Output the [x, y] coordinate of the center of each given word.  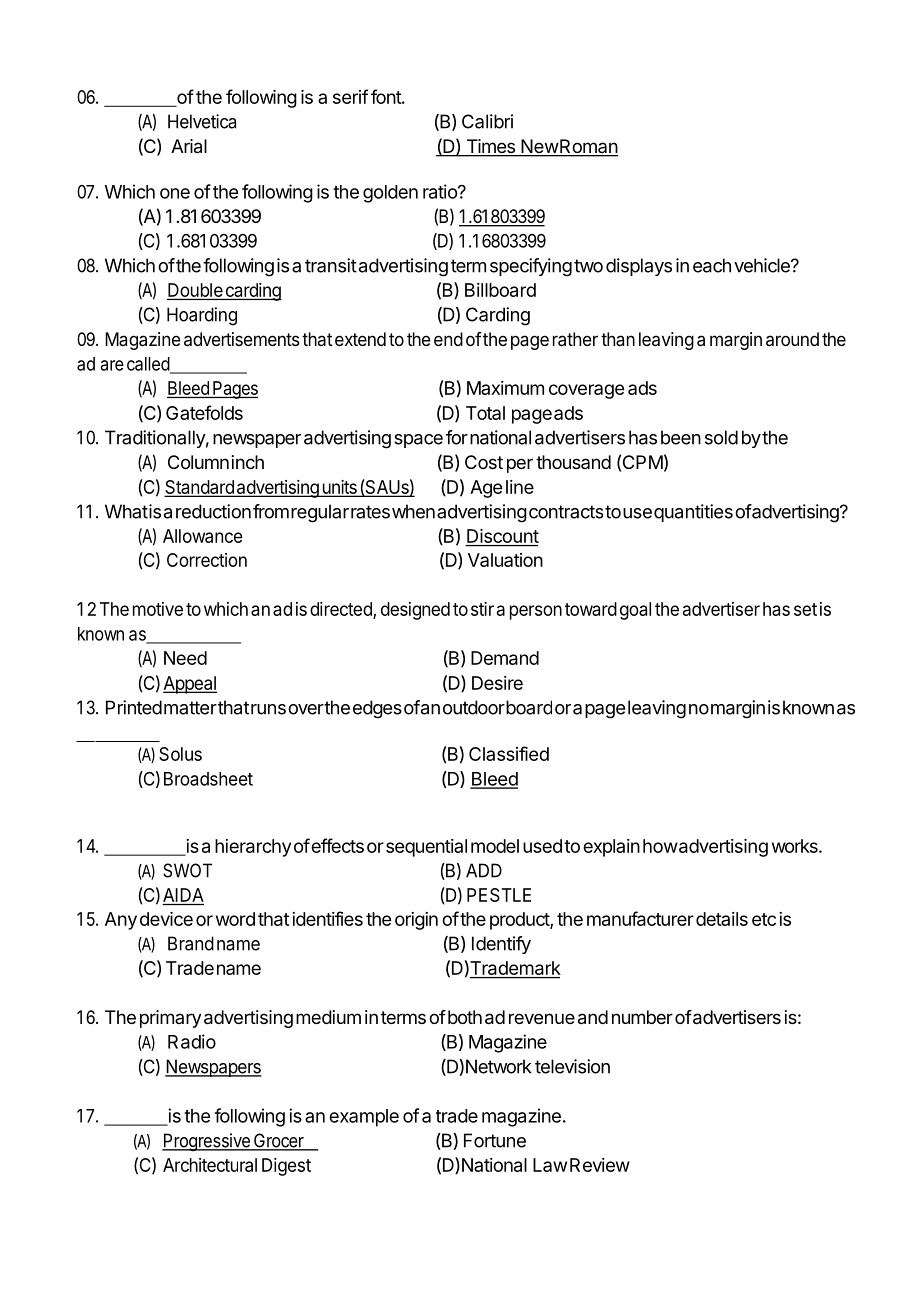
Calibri [487, 121]
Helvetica [202, 121]
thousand [573, 462]
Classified [509, 753]
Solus [180, 754]
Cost [484, 462]
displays [639, 267]
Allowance [203, 536]
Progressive [207, 1142]
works [796, 846]
